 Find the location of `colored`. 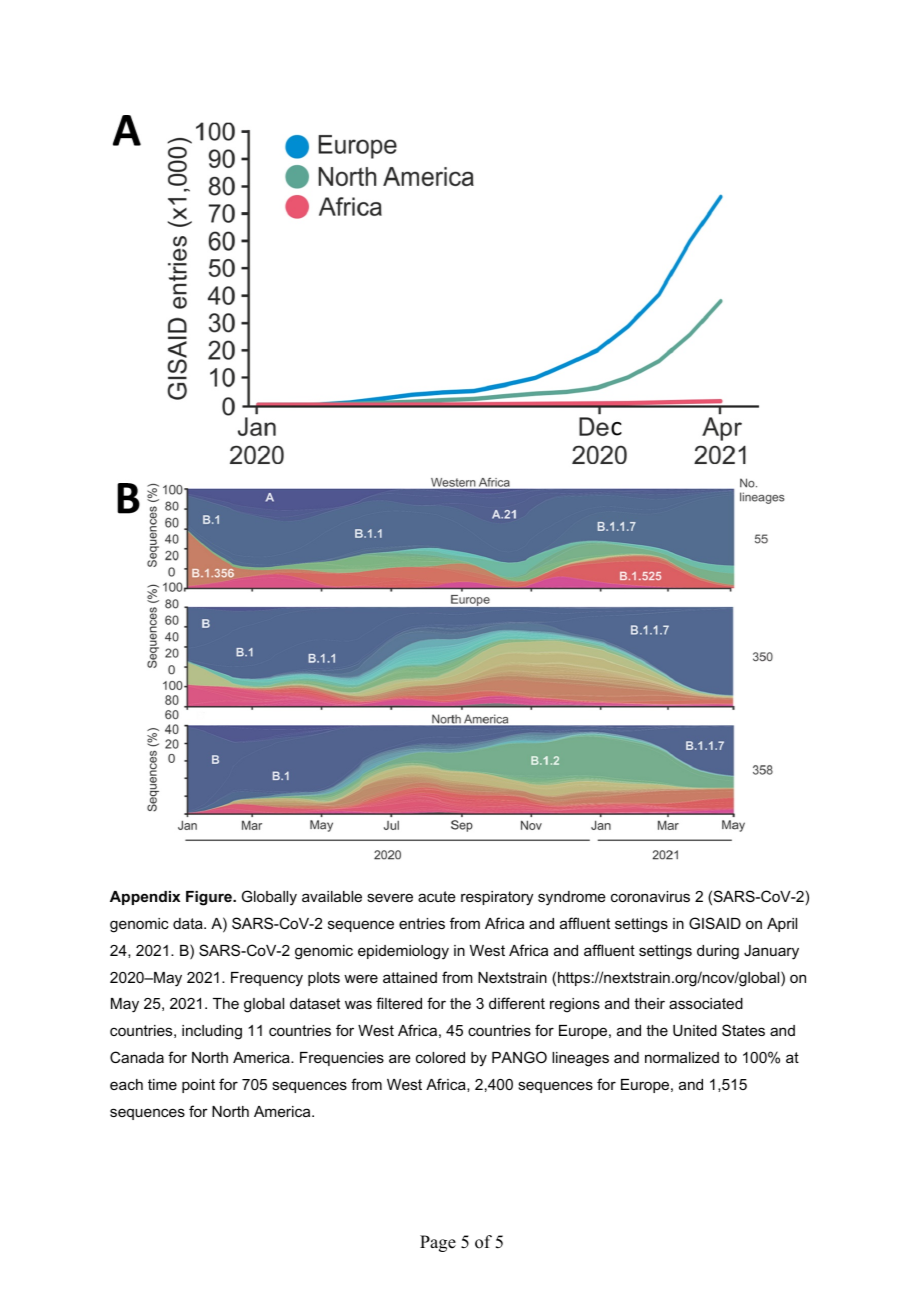

colored is located at coordinates (440, 1057).
